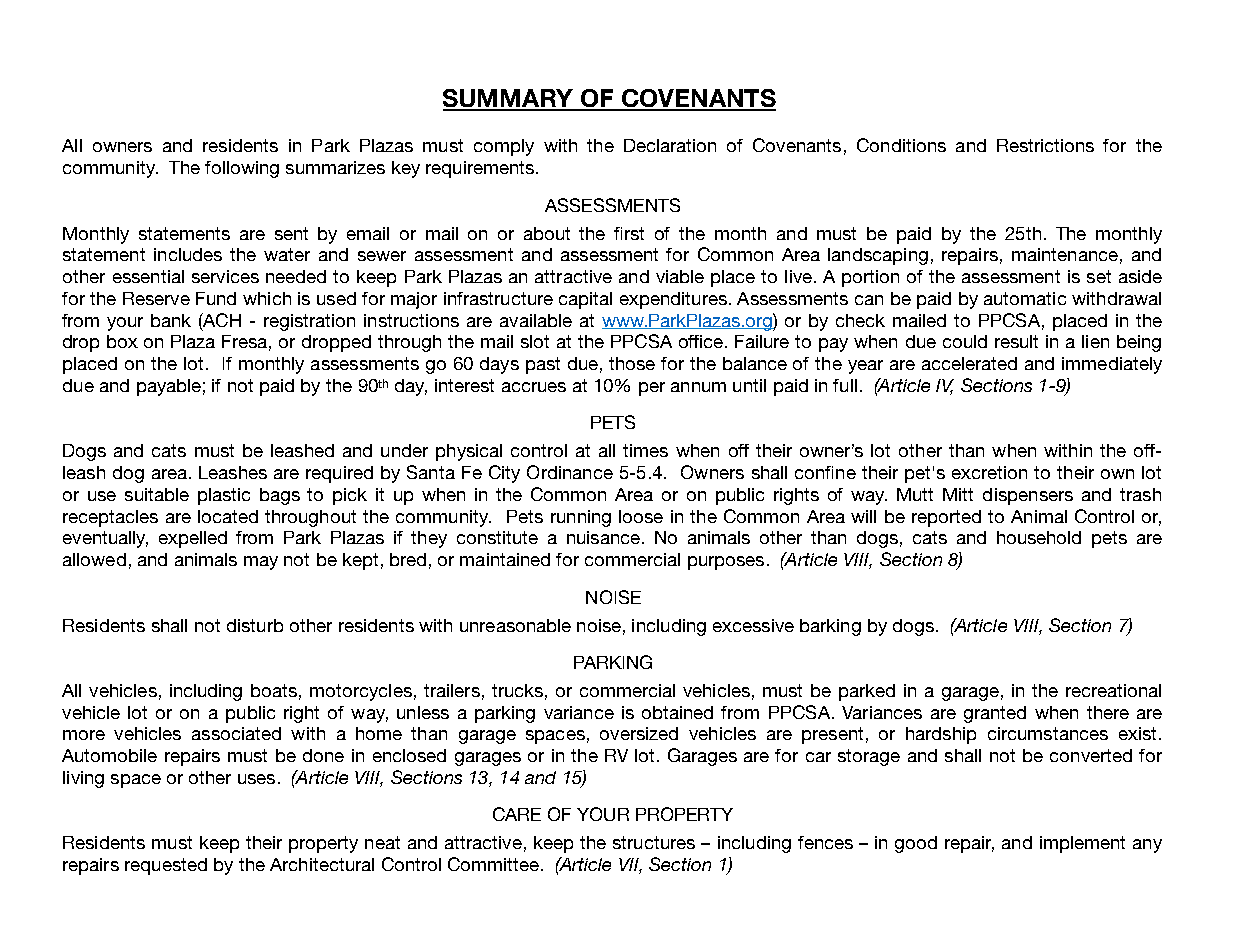 This screenshot has width=1233, height=952. I want to click on payable, so click(169, 387).
